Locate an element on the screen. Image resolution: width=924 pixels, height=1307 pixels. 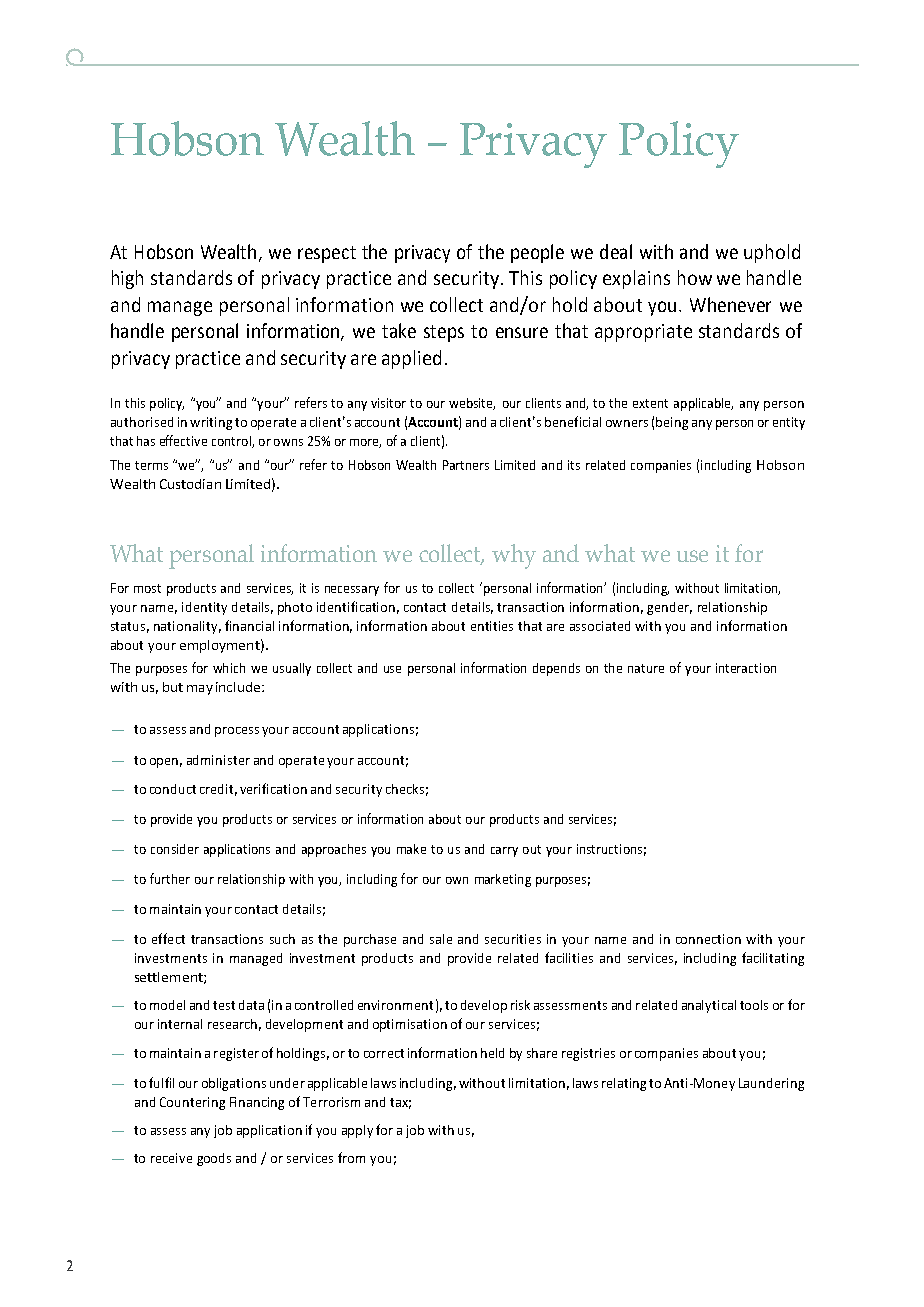
most is located at coordinates (147, 588).
